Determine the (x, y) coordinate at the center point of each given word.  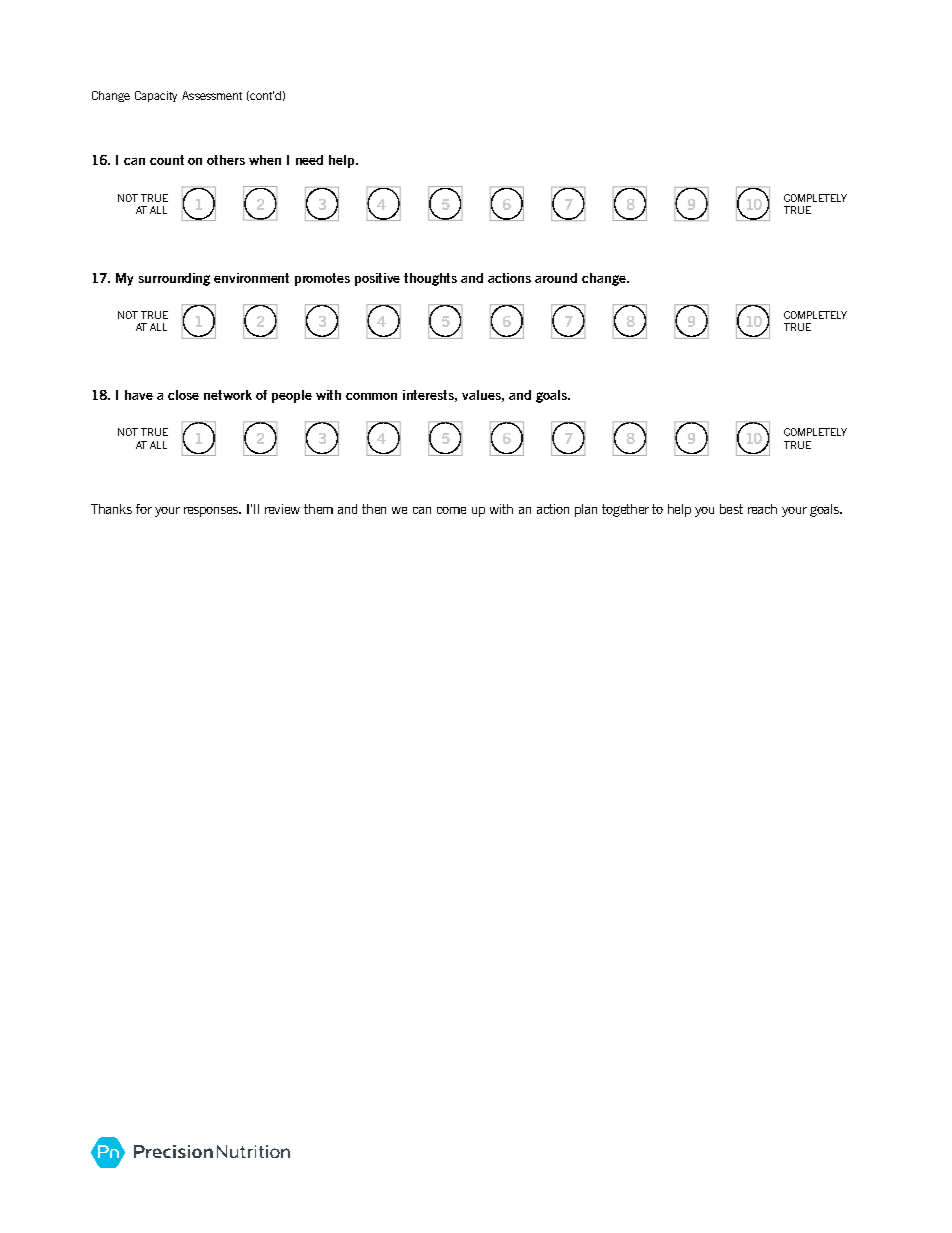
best (731, 509)
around (556, 278)
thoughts (430, 279)
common (371, 396)
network (228, 395)
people (292, 396)
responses (212, 512)
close (183, 395)
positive (377, 279)
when (265, 160)
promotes (322, 279)
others (226, 160)
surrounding (174, 279)
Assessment (212, 95)
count (167, 160)
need (309, 160)
